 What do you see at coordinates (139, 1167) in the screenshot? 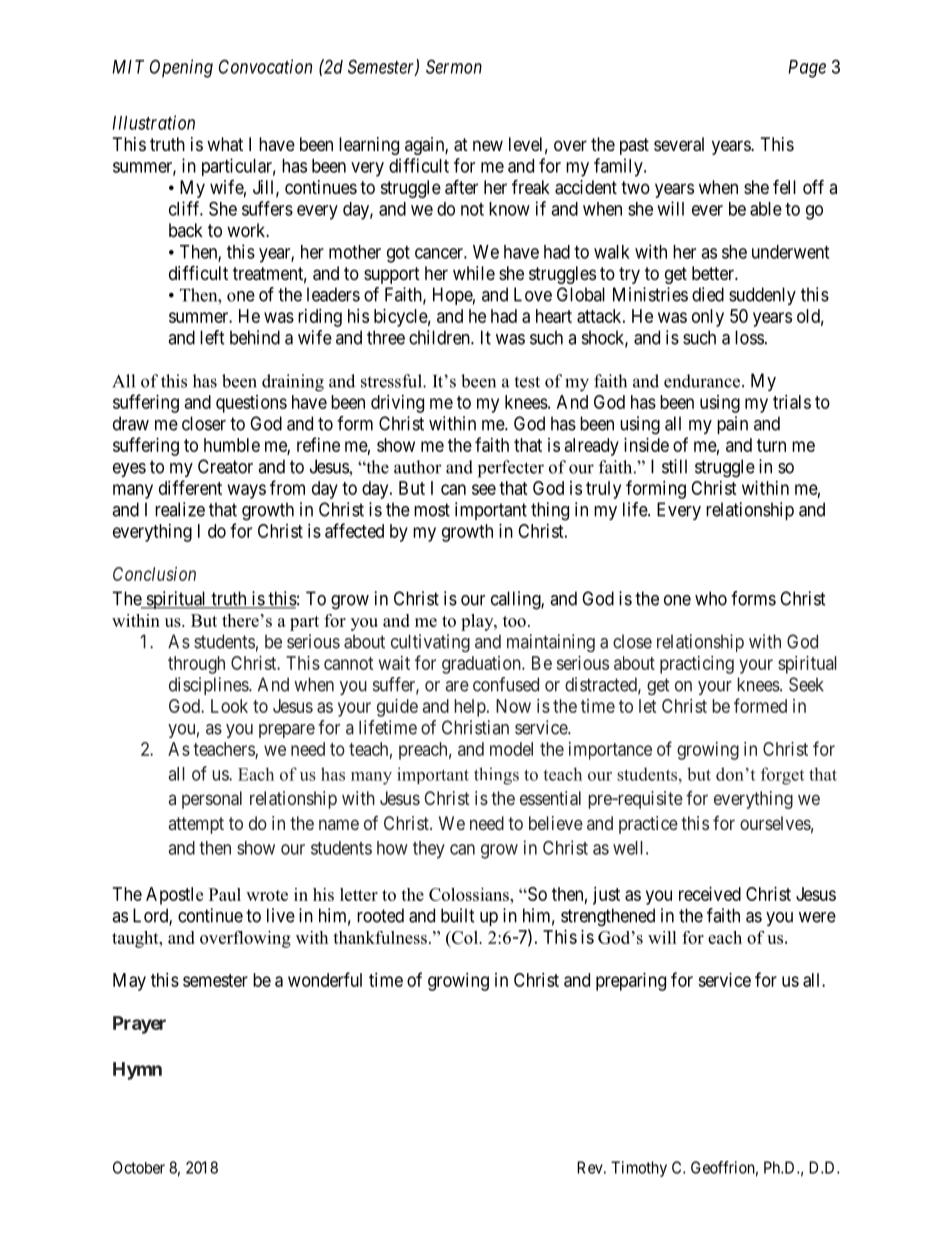
I see `October` at bounding box center [139, 1167].
